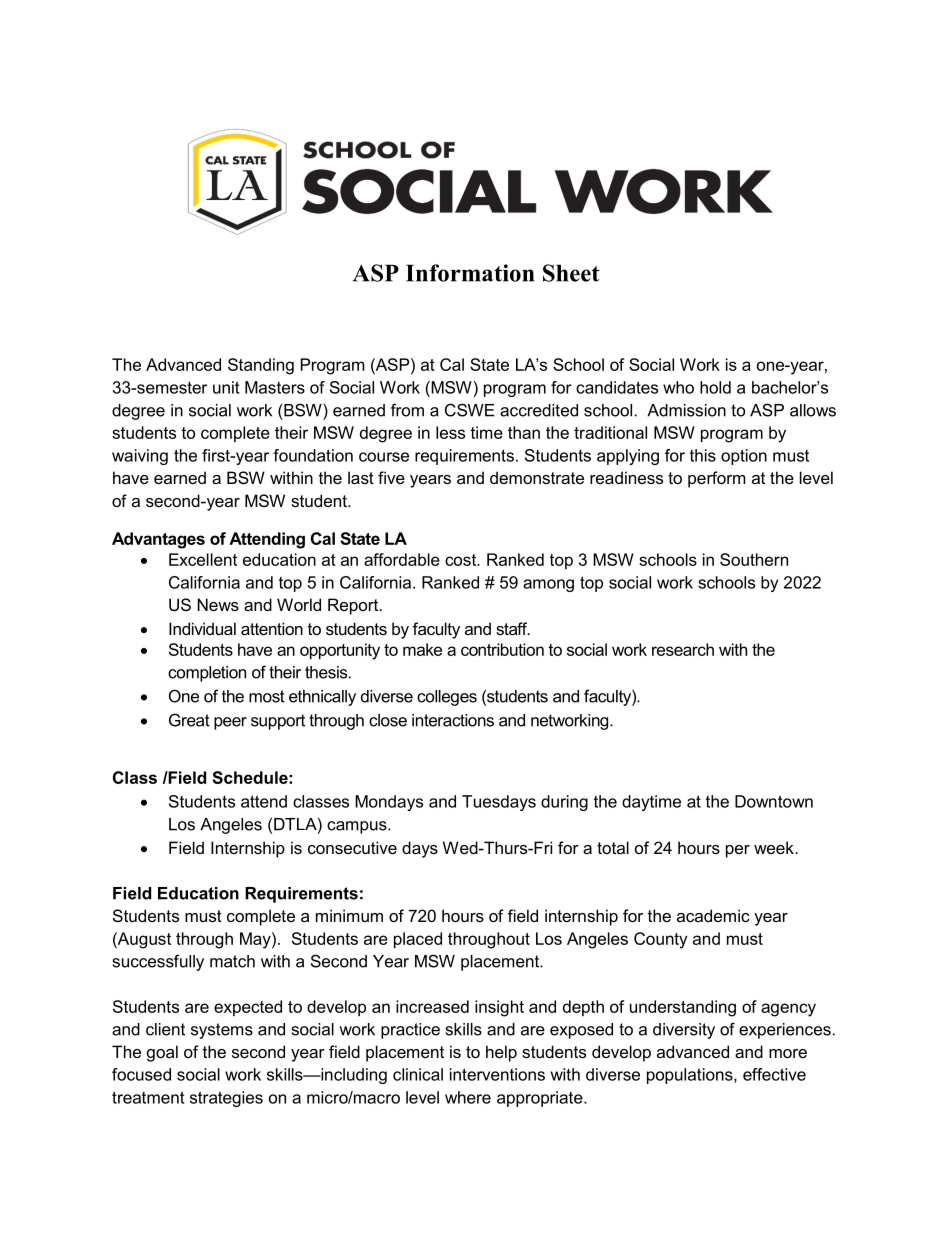 The height and width of the document is (1233, 952). What do you see at coordinates (203, 559) in the document?
I see `Excellent` at bounding box center [203, 559].
